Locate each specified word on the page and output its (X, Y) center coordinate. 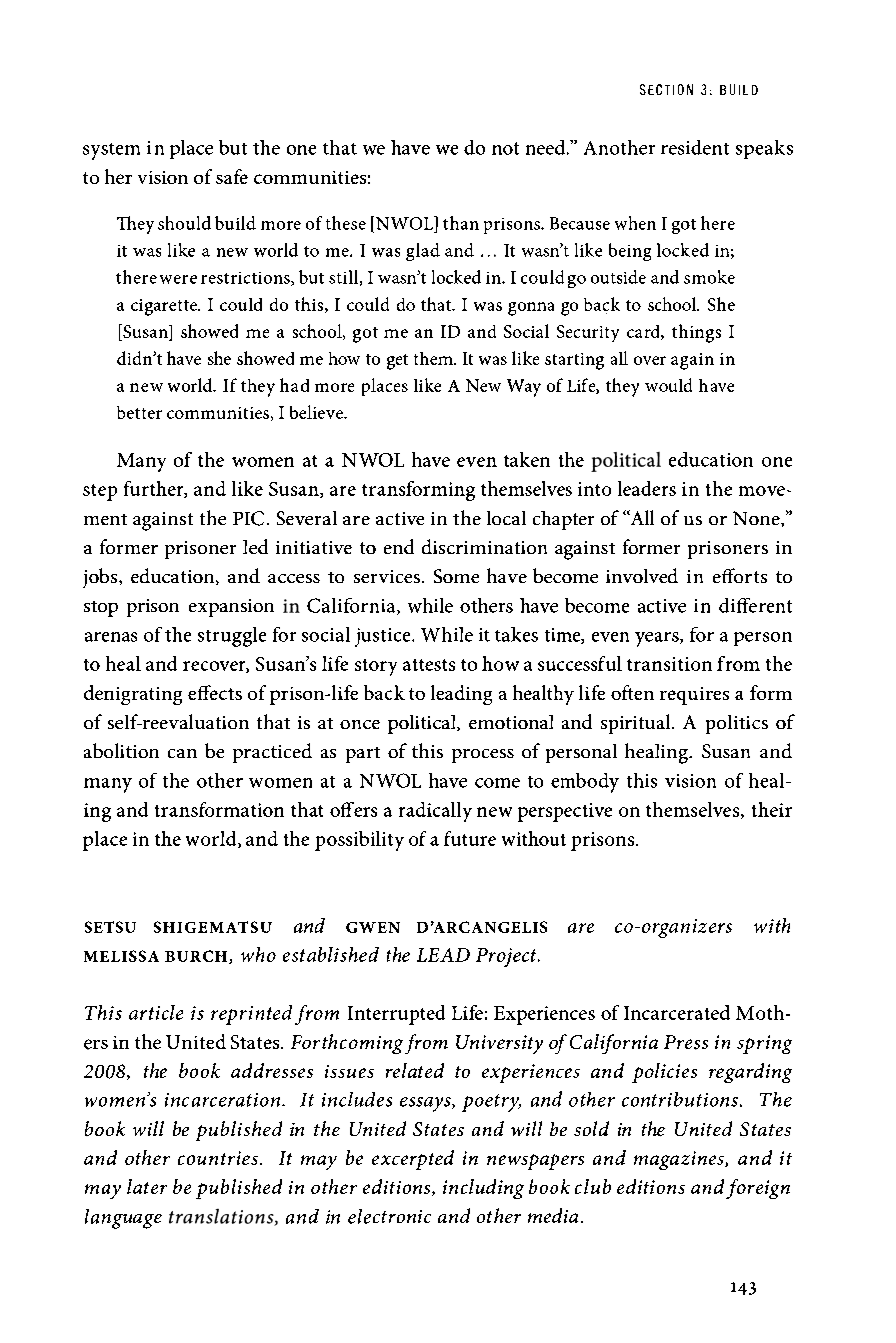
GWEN (373, 927)
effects (215, 692)
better (139, 412)
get (397, 362)
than (461, 223)
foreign (758, 1189)
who (258, 954)
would (668, 385)
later (147, 1186)
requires (694, 696)
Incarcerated (677, 1012)
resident (695, 147)
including (483, 1189)
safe (232, 176)
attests (429, 665)
